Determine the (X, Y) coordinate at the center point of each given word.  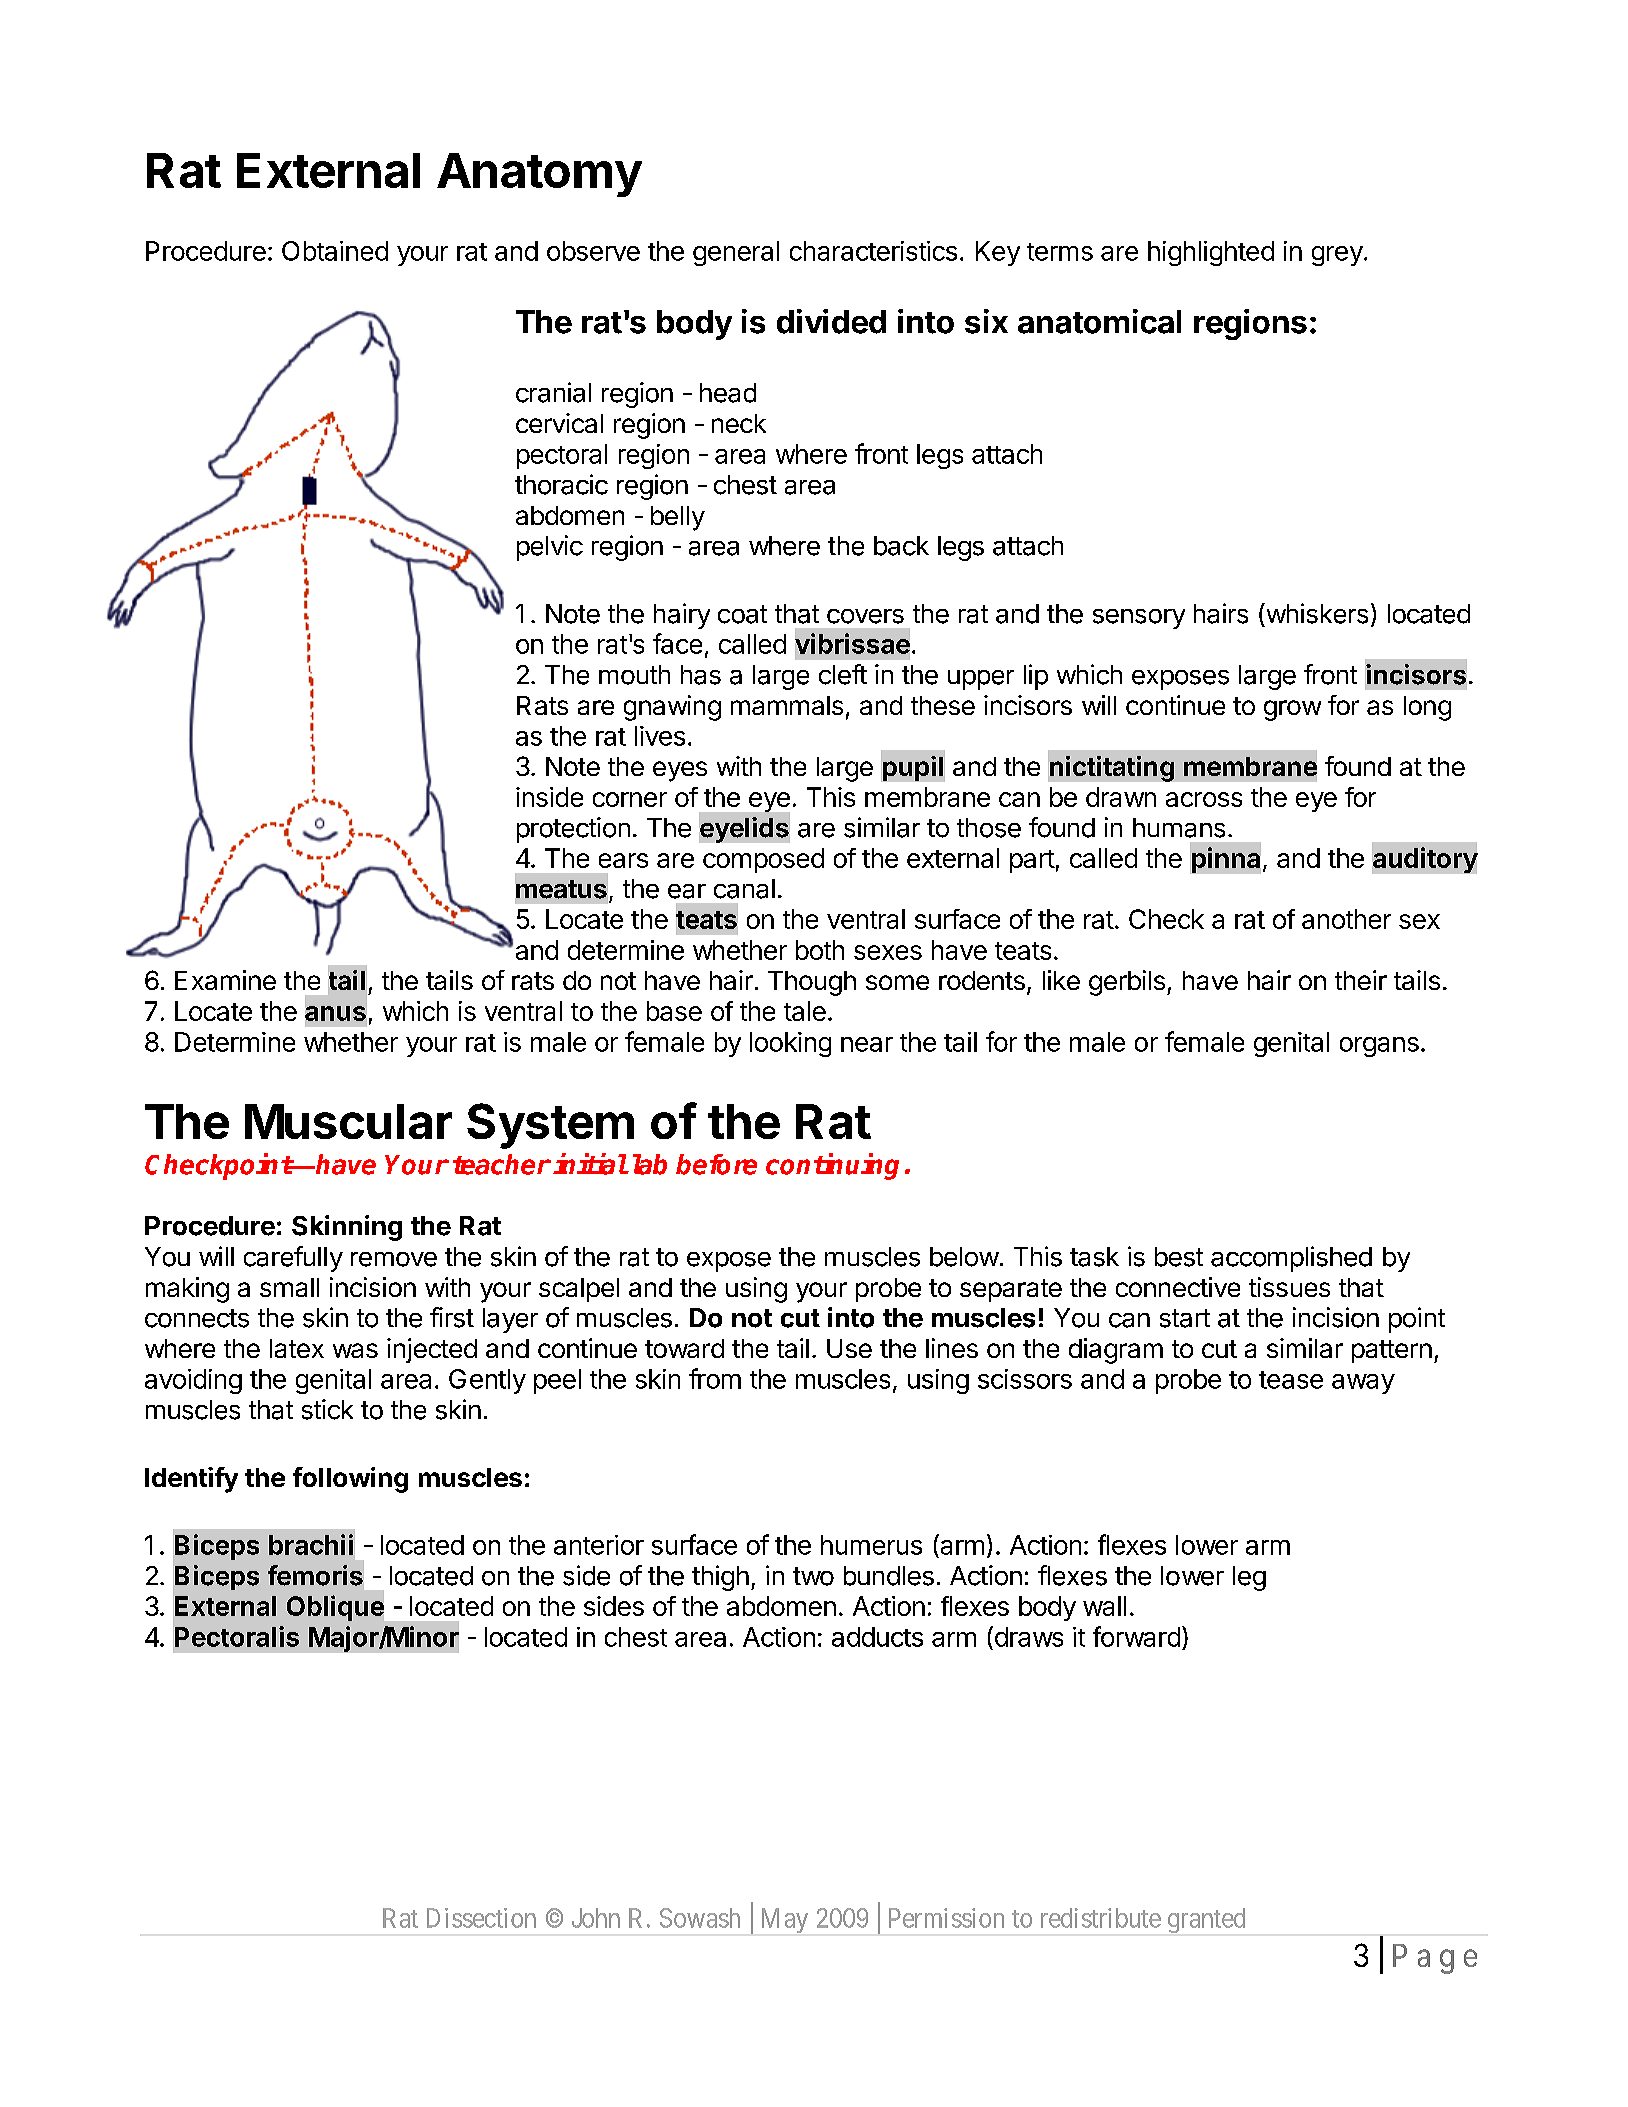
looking (790, 1044)
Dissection (481, 1918)
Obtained (335, 251)
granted (1206, 1920)
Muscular (348, 1121)
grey (1337, 256)
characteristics (873, 251)
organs (1379, 1047)
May (785, 1920)
